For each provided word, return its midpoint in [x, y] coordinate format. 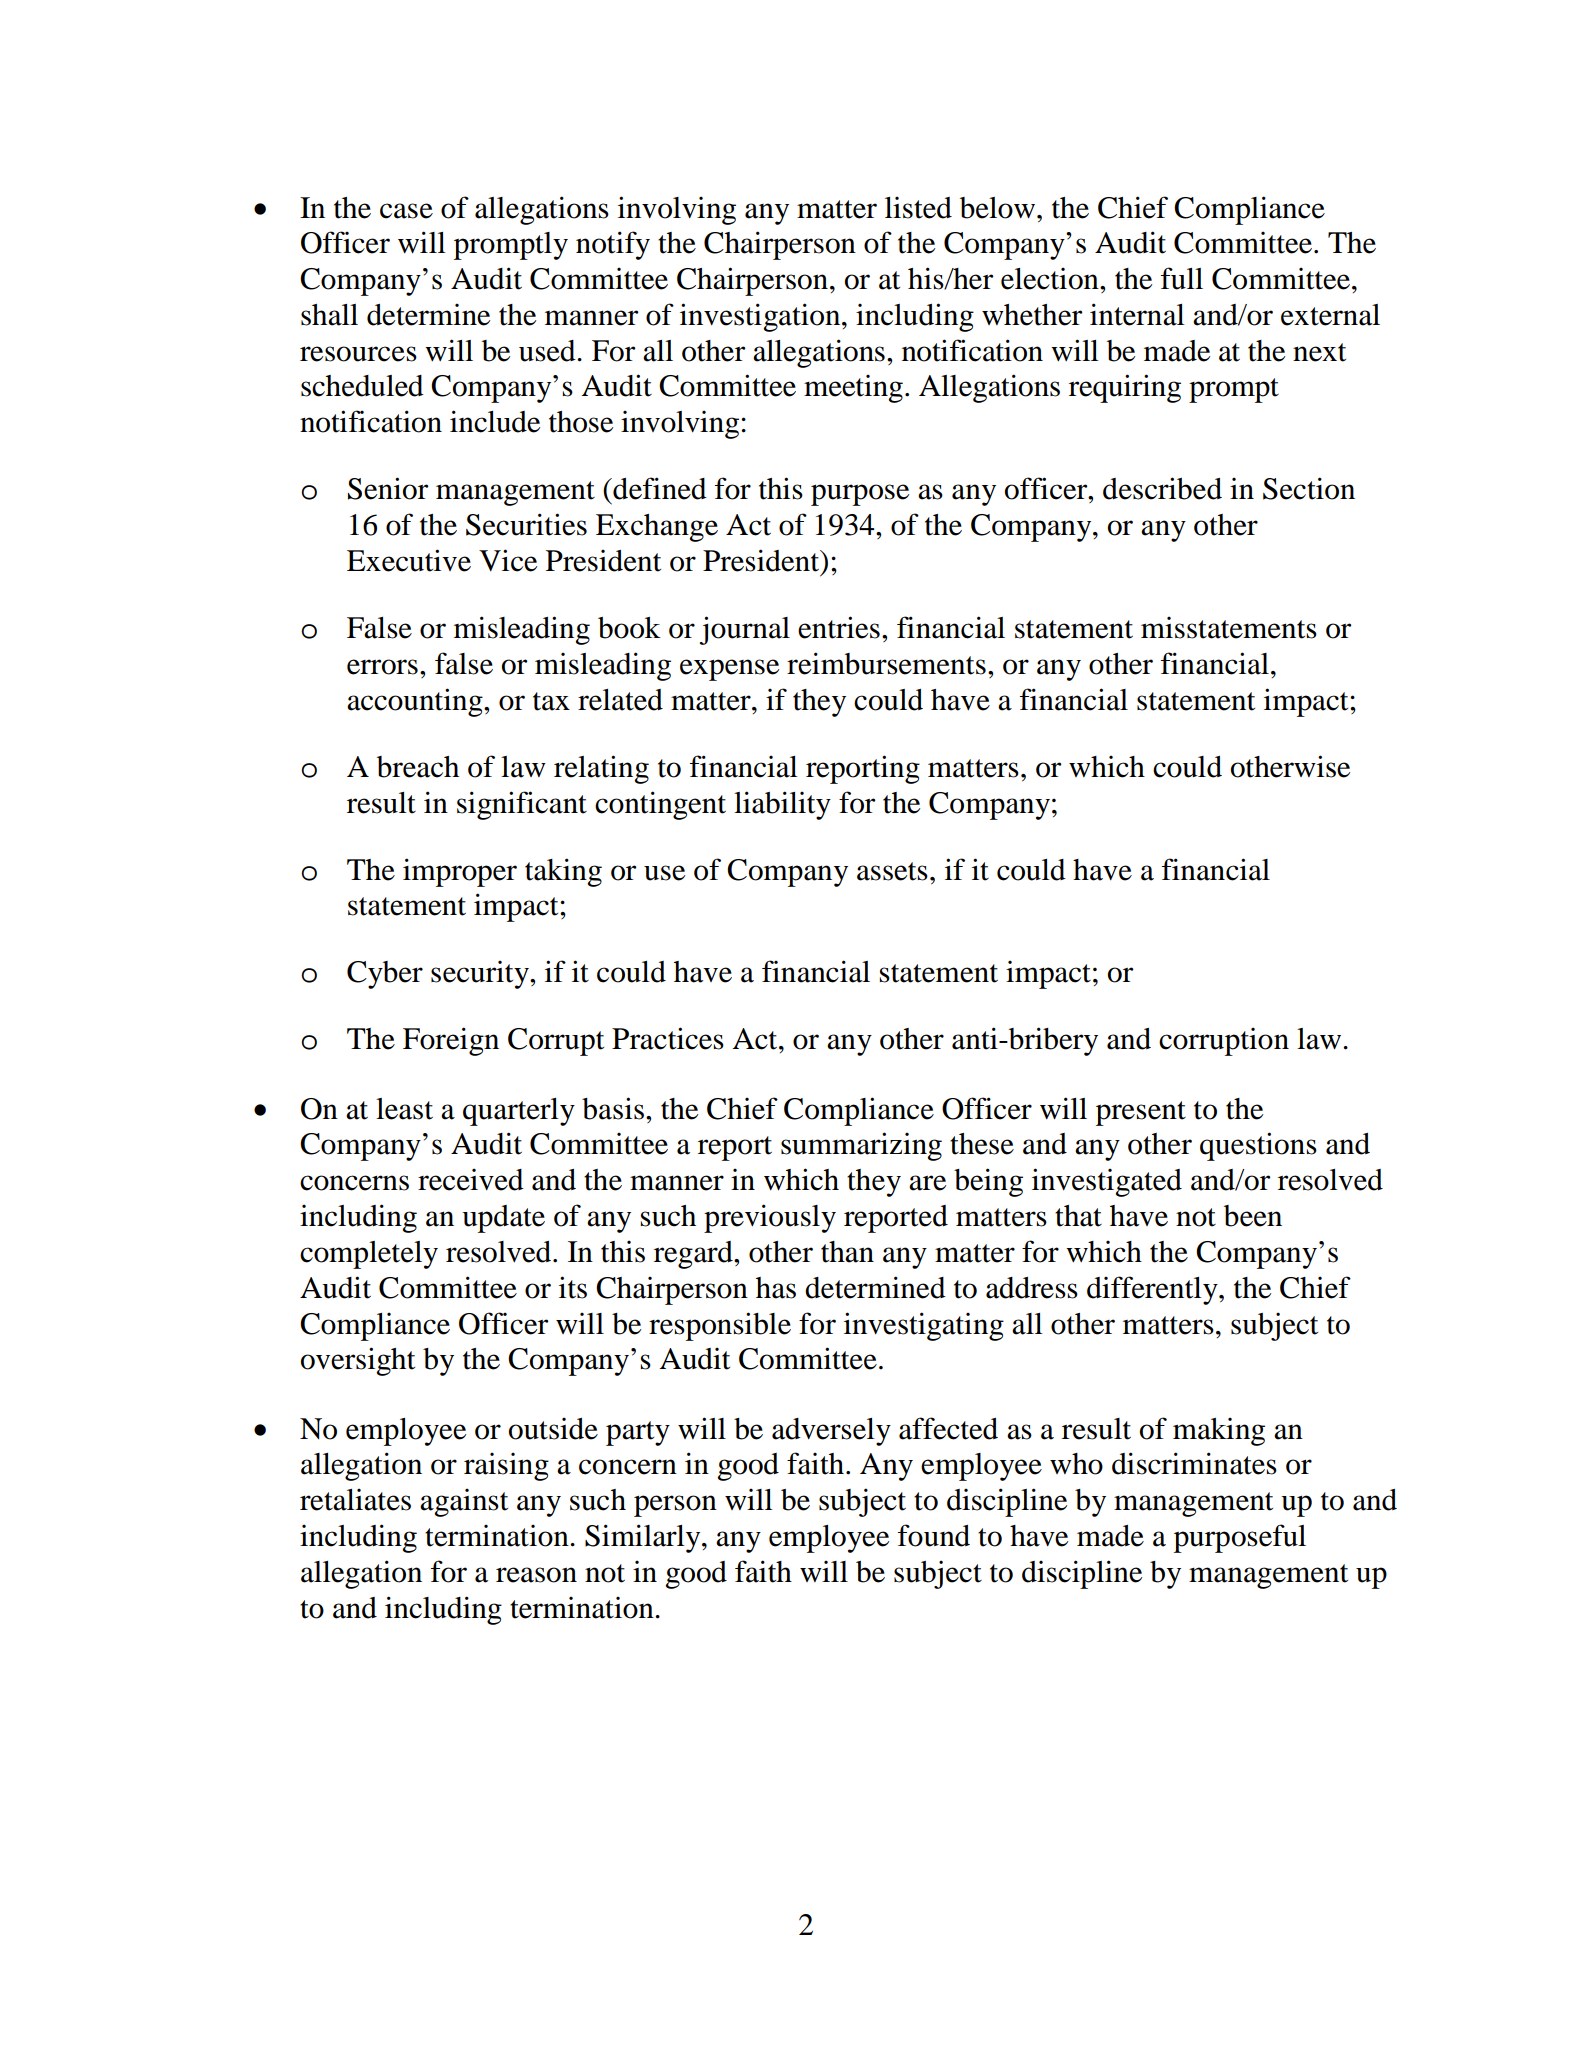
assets [892, 871]
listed [918, 208]
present [1141, 1113]
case [406, 211]
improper [460, 872]
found [934, 1535]
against [464, 1503]
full [1182, 278]
